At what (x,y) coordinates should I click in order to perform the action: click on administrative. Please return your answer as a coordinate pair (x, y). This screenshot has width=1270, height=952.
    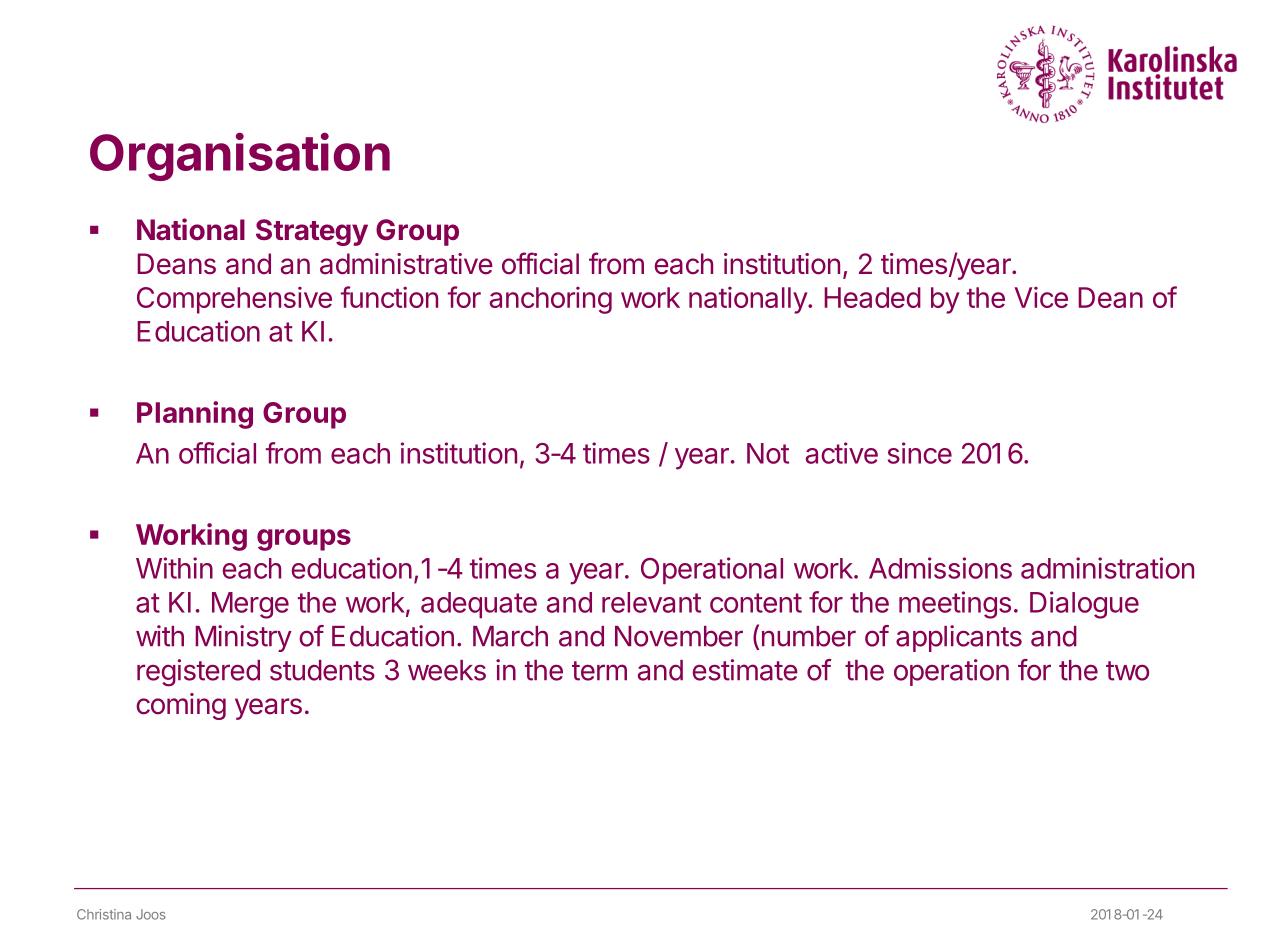
    Looking at the image, I should click on (406, 264).
